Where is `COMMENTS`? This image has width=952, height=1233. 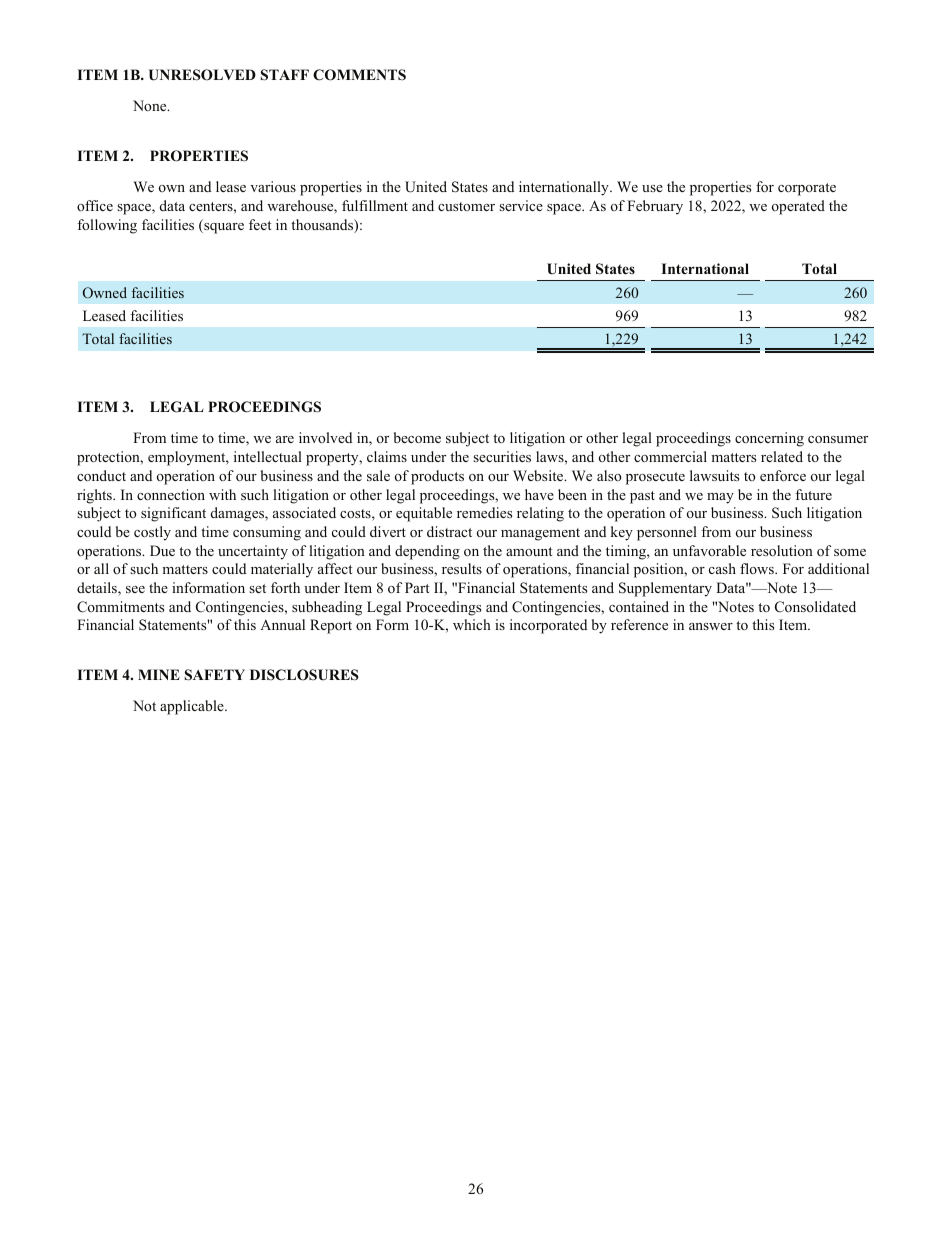 COMMENTS is located at coordinates (359, 75).
